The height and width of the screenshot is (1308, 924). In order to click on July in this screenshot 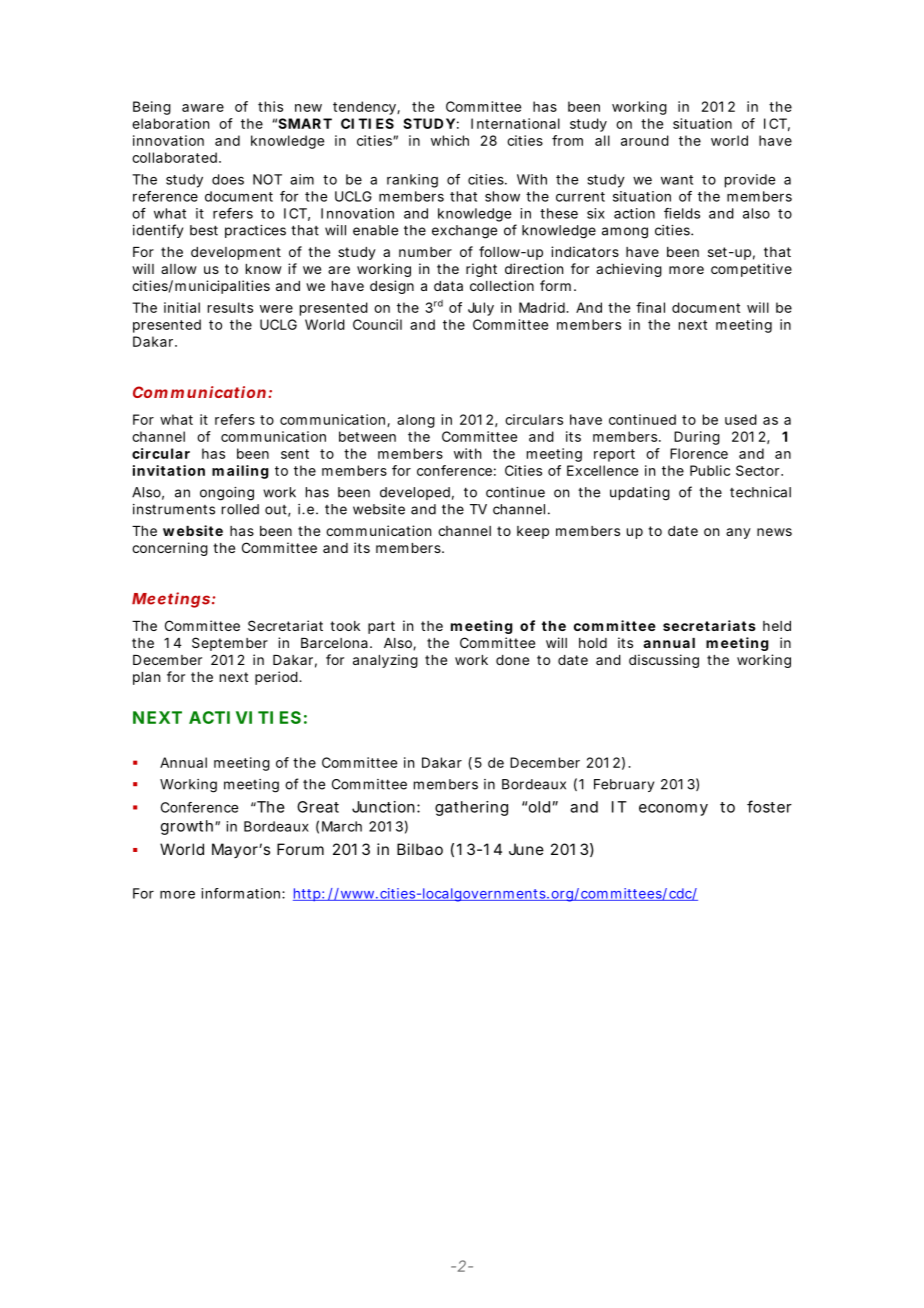, I will do `click(481, 309)`.
